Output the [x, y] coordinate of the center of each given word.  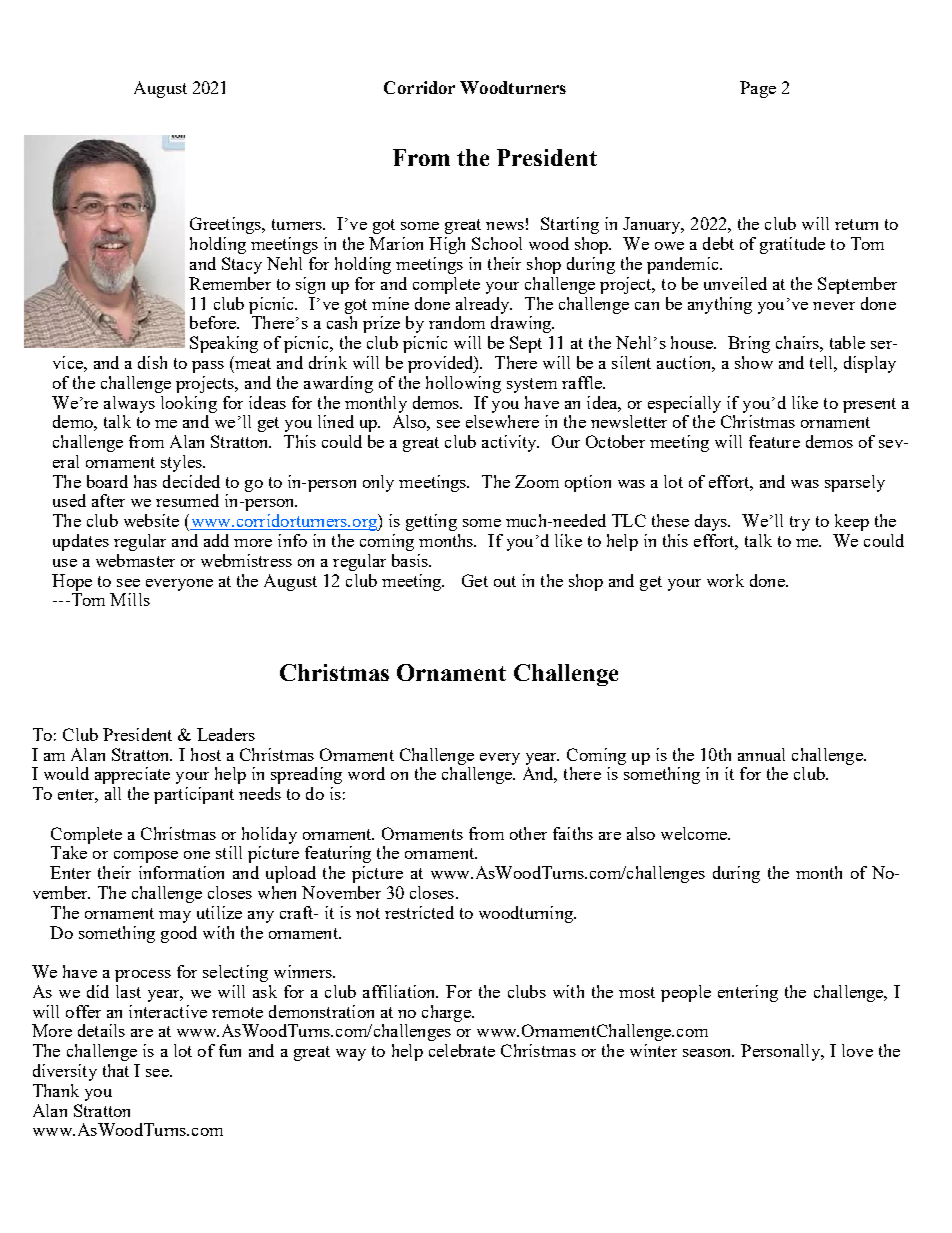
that [116, 1070]
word [366, 773]
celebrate [462, 1050]
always [129, 404]
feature [774, 441]
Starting [570, 225]
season [708, 1053]
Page [758, 89]
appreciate [132, 775]
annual [761, 754]
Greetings [227, 225]
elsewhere [502, 421]
